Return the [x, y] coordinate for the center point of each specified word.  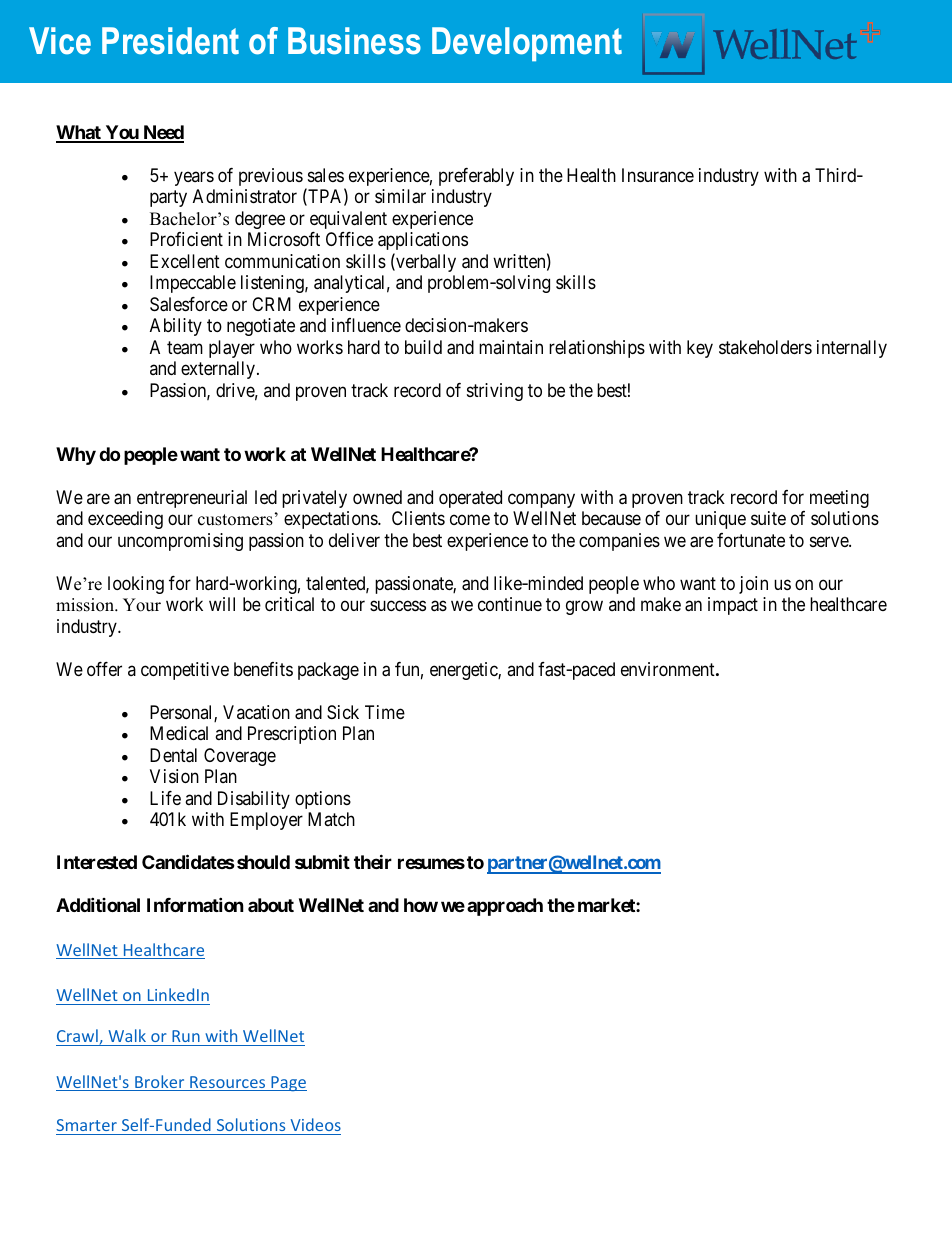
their [373, 861]
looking [136, 585]
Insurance [658, 175]
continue [510, 604]
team [185, 348]
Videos [316, 1124]
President [170, 41]
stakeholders [765, 347]
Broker [160, 1083]
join [753, 585]
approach [505, 907]
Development [527, 44]
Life [165, 798]
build [423, 347]
